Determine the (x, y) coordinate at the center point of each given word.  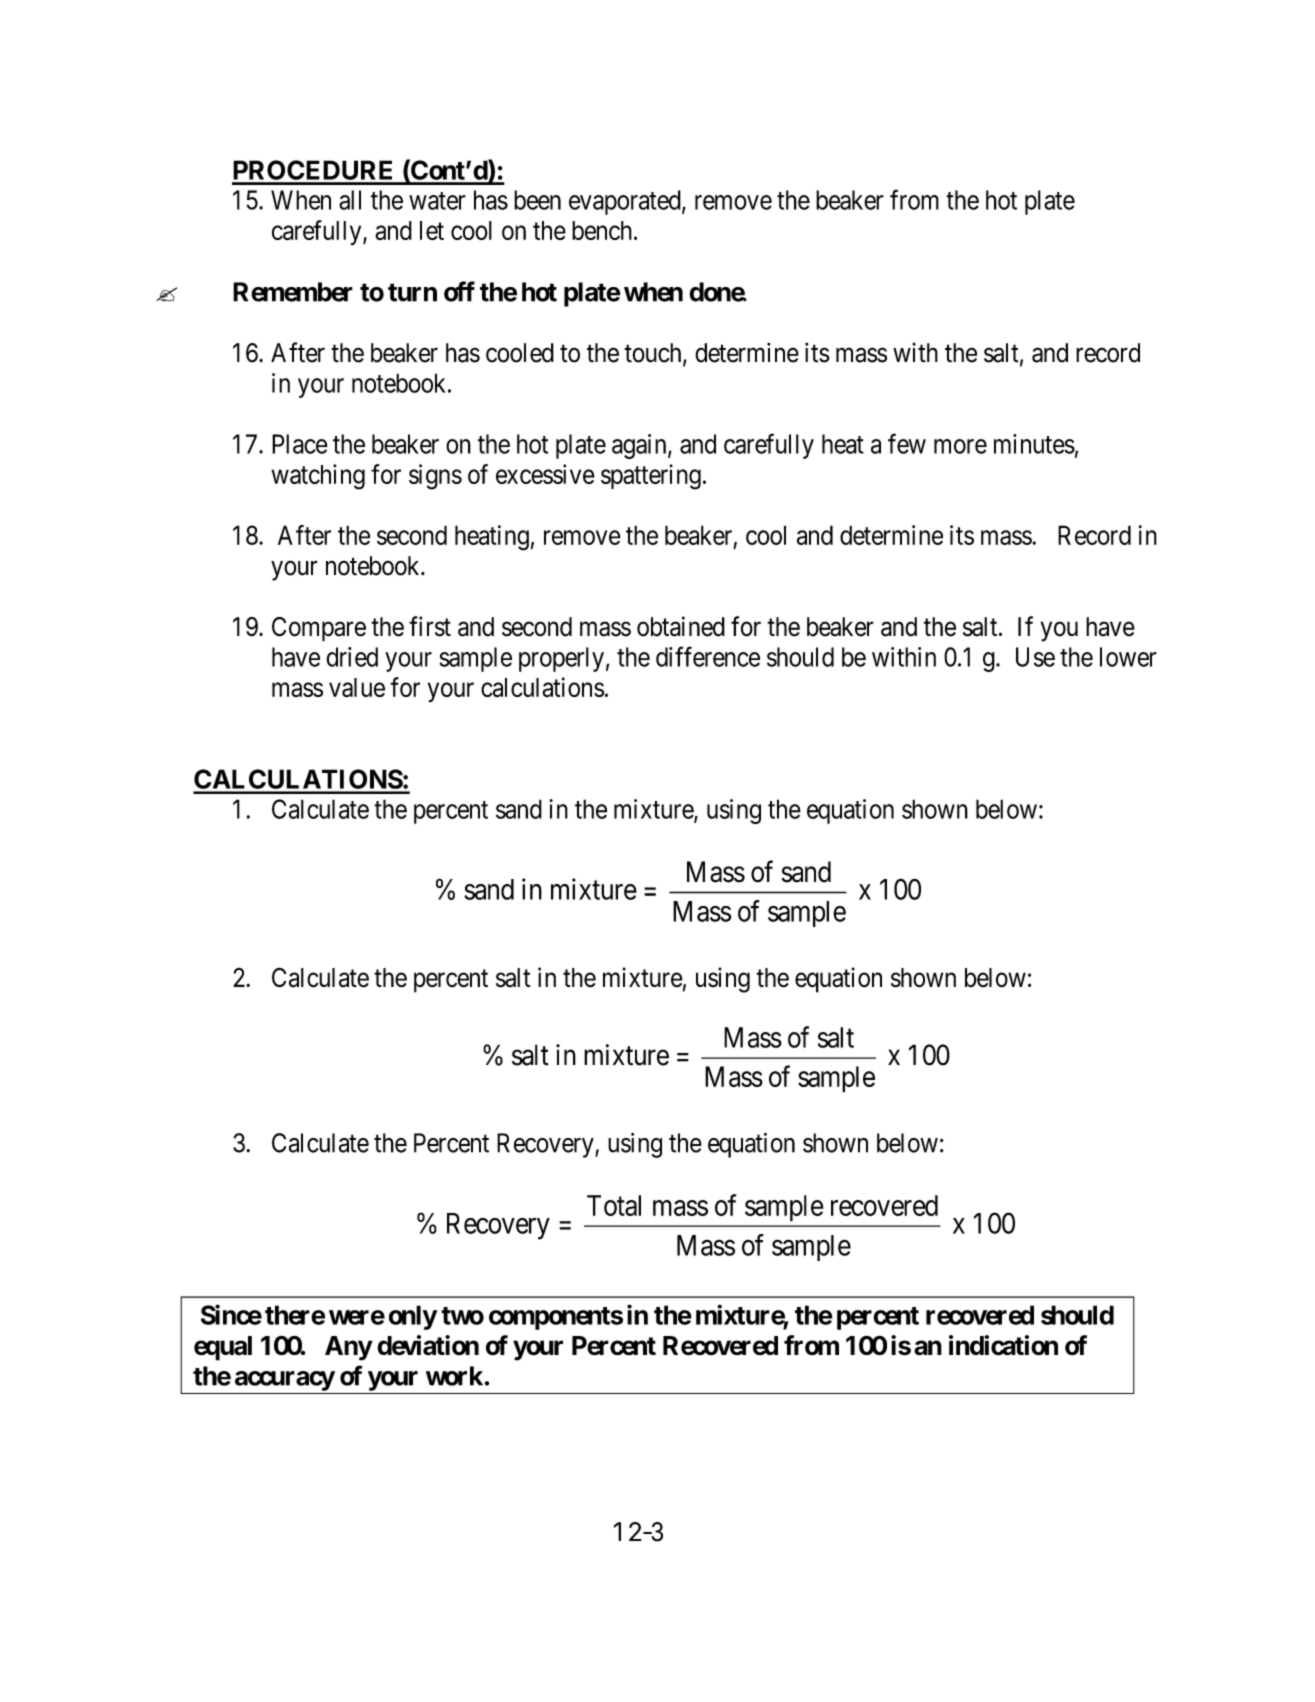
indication (1003, 1345)
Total (614, 1205)
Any (348, 1348)
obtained (681, 626)
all (350, 200)
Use (1035, 657)
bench (602, 230)
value (357, 687)
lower (1128, 657)
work (455, 1376)
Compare (319, 629)
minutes (1034, 444)
